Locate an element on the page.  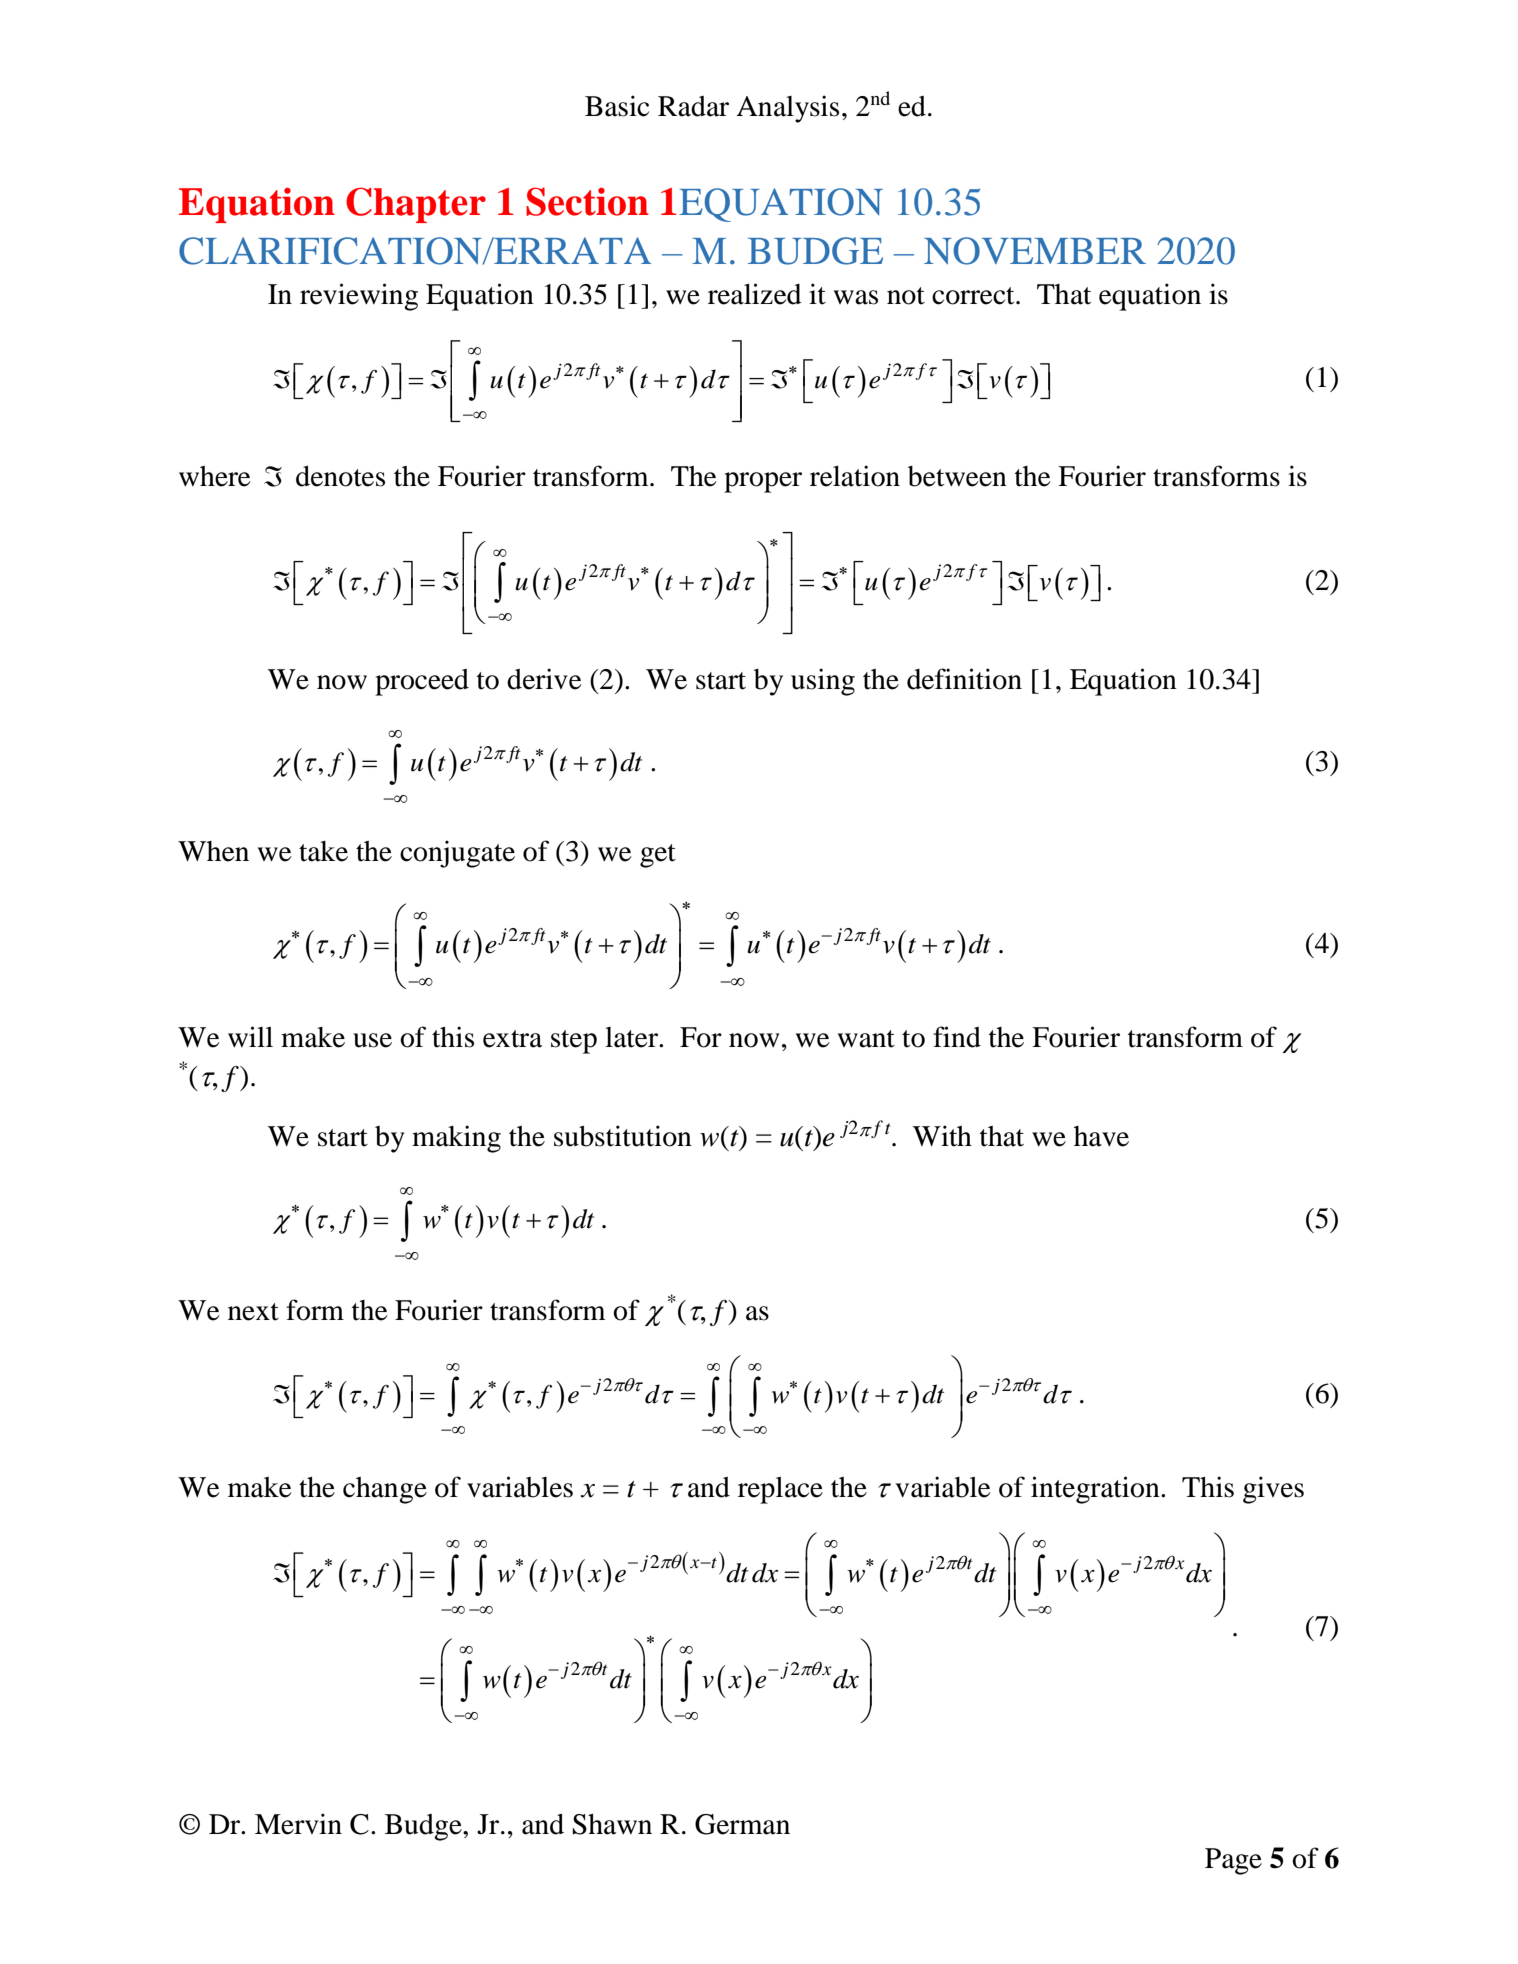
Chapter is located at coordinates (416, 205).
